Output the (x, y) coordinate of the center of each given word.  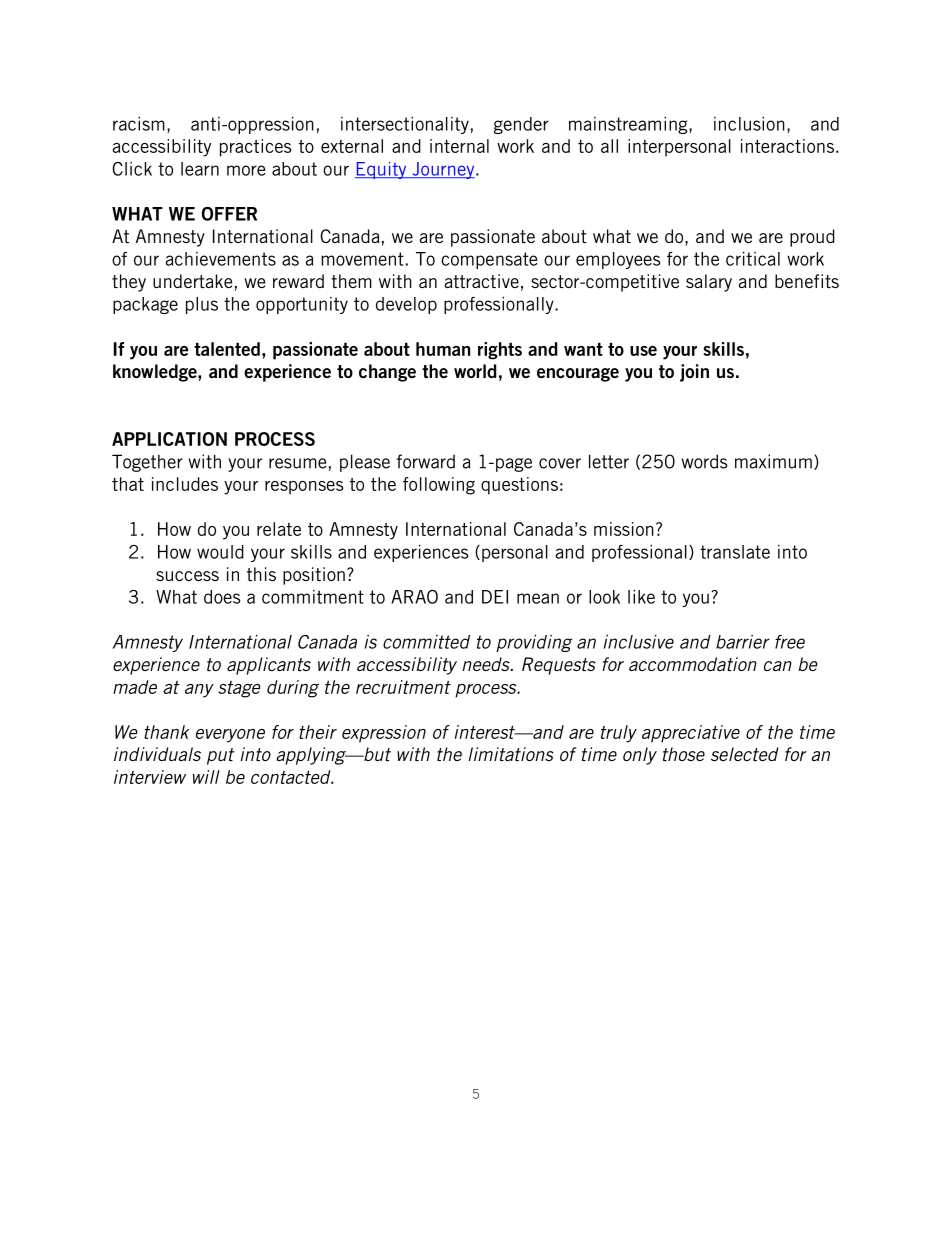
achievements (221, 259)
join (694, 373)
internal (459, 146)
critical (753, 259)
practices (255, 148)
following (439, 486)
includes (185, 484)
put (221, 756)
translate (735, 552)
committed (426, 642)
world (475, 371)
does (222, 597)
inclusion (749, 124)
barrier (743, 642)
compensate (489, 260)
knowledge (156, 373)
